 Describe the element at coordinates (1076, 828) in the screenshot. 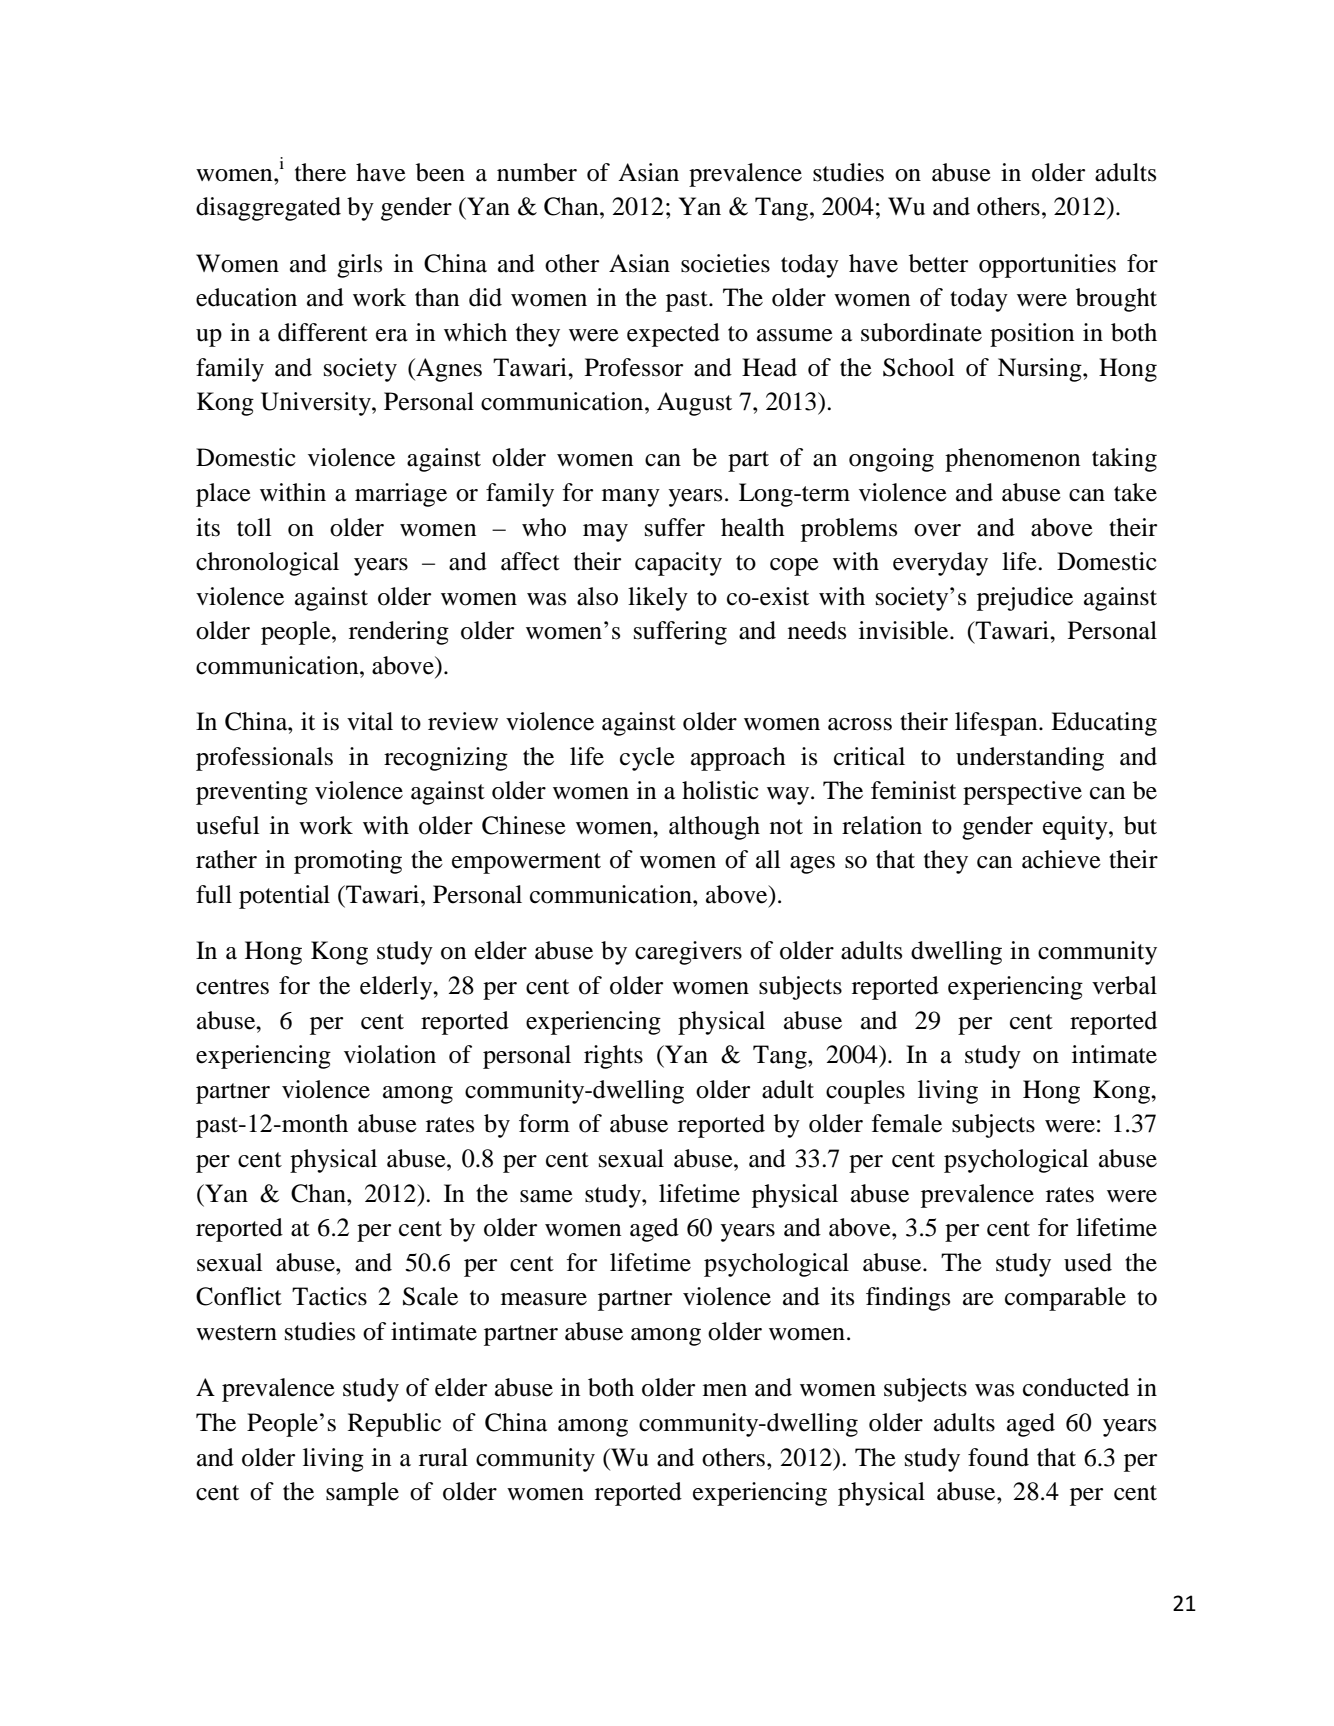

I see `equity` at that location.
